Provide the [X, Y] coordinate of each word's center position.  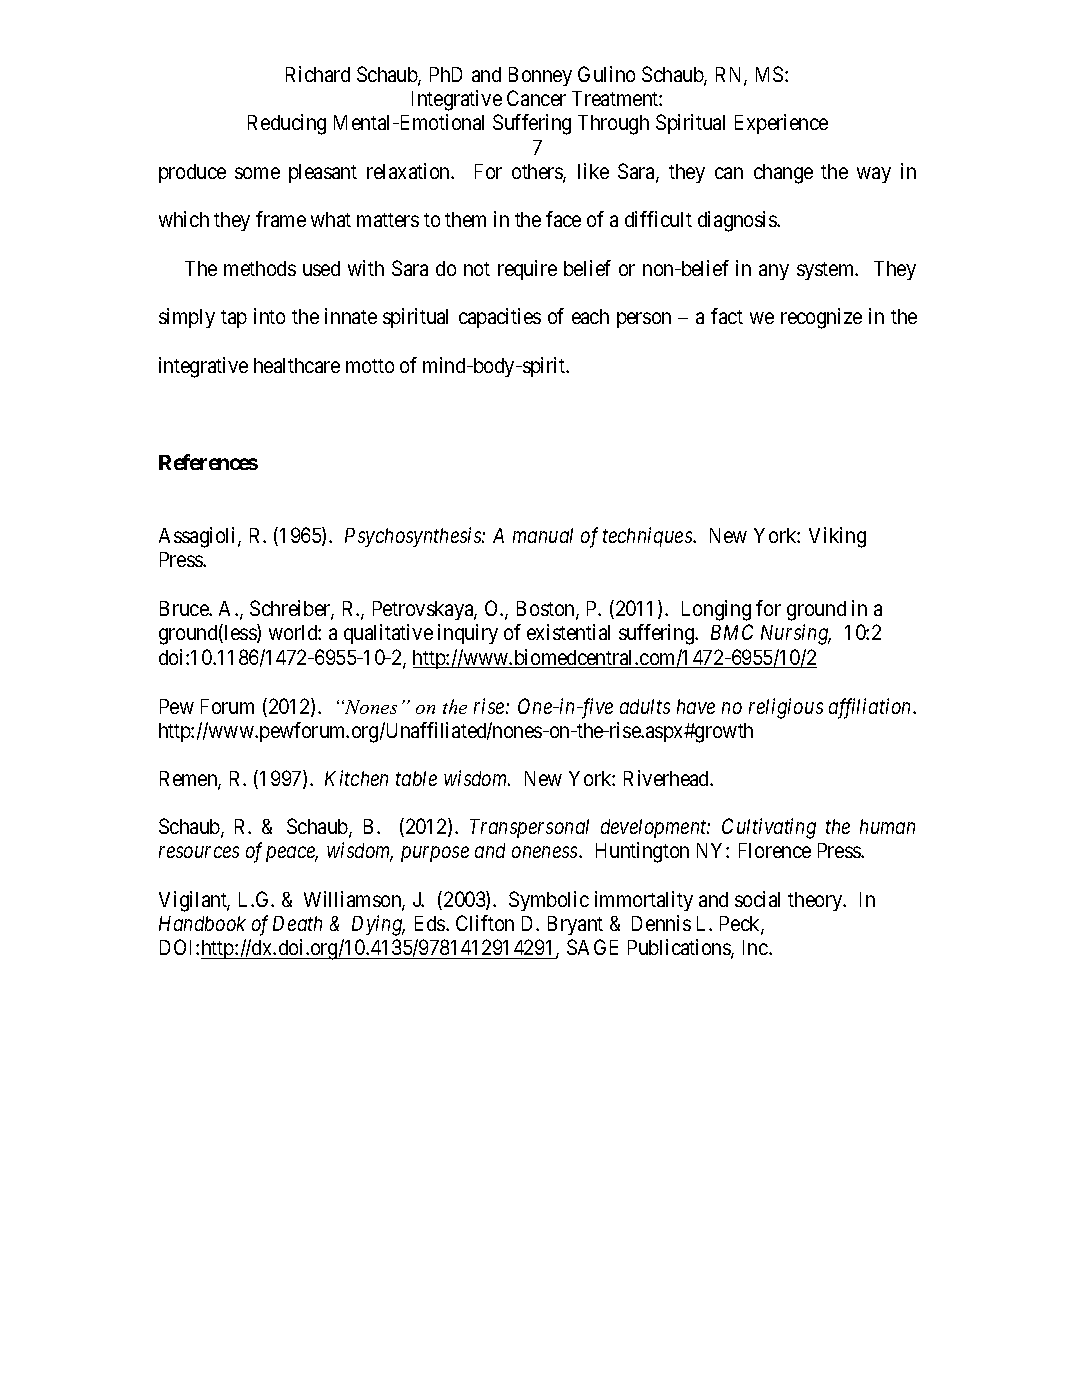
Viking [837, 537]
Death [297, 923]
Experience [781, 124]
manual [543, 535]
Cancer [536, 98]
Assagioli [199, 537]
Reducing [287, 124]
